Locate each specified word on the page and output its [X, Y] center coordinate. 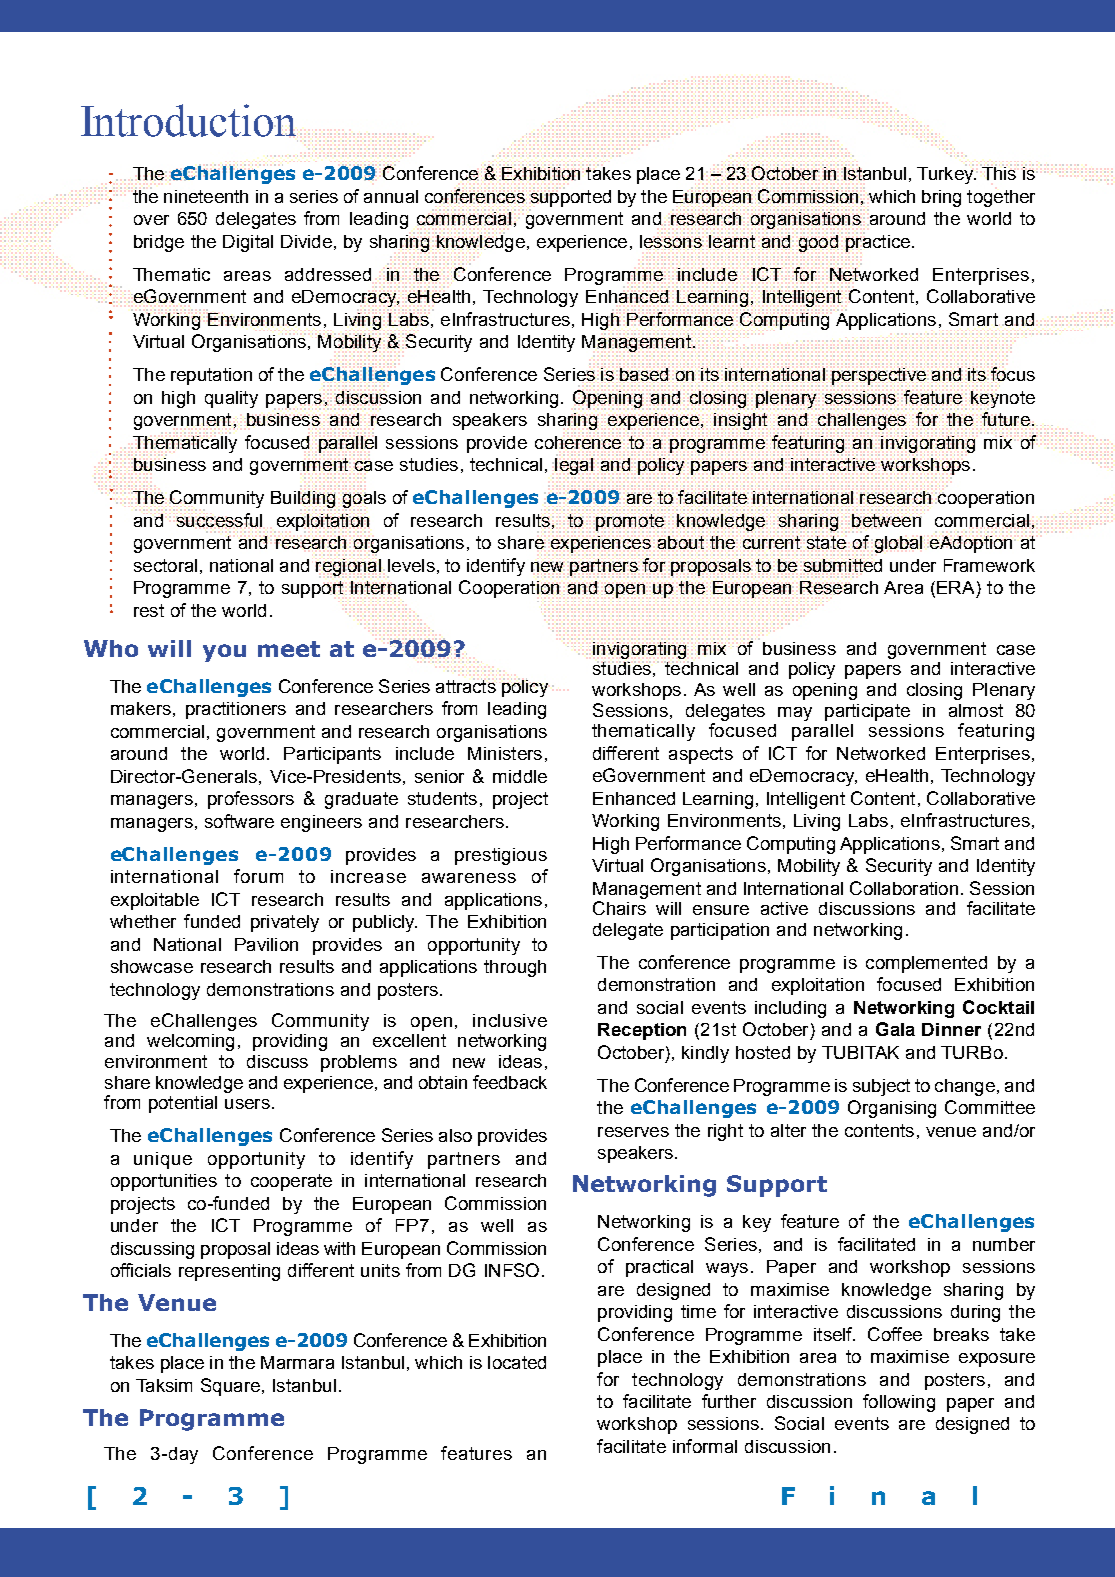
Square [230, 1387]
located [517, 1362]
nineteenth [206, 196]
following [899, 1403]
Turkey [946, 174]
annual [391, 196]
